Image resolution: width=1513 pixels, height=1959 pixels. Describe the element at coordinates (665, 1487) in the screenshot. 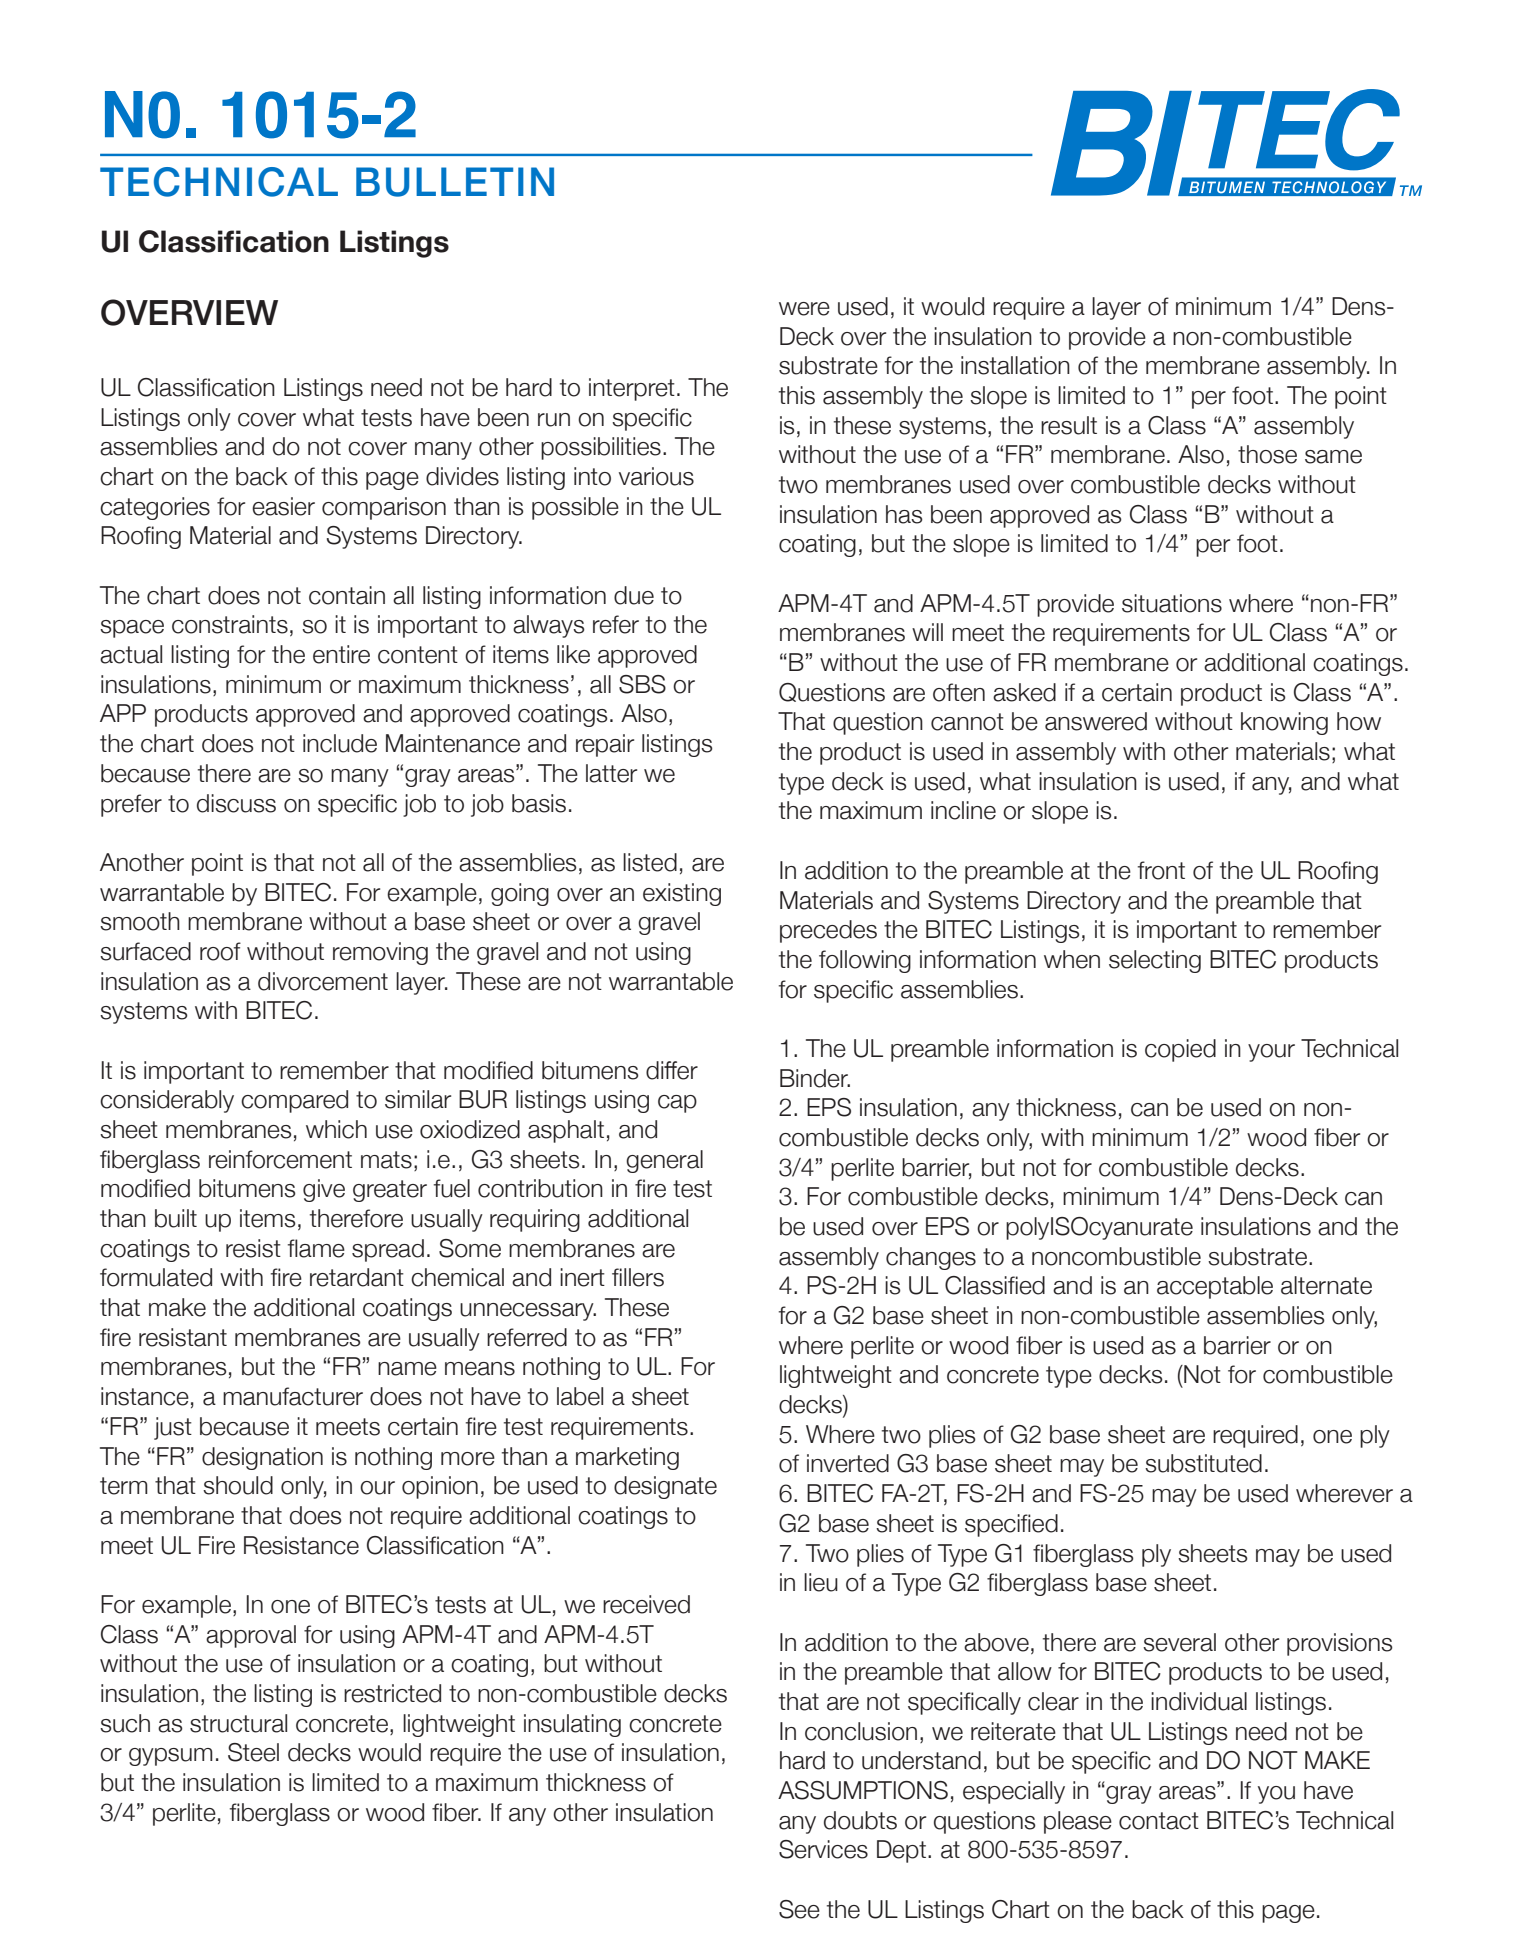

I see `designate` at that location.
